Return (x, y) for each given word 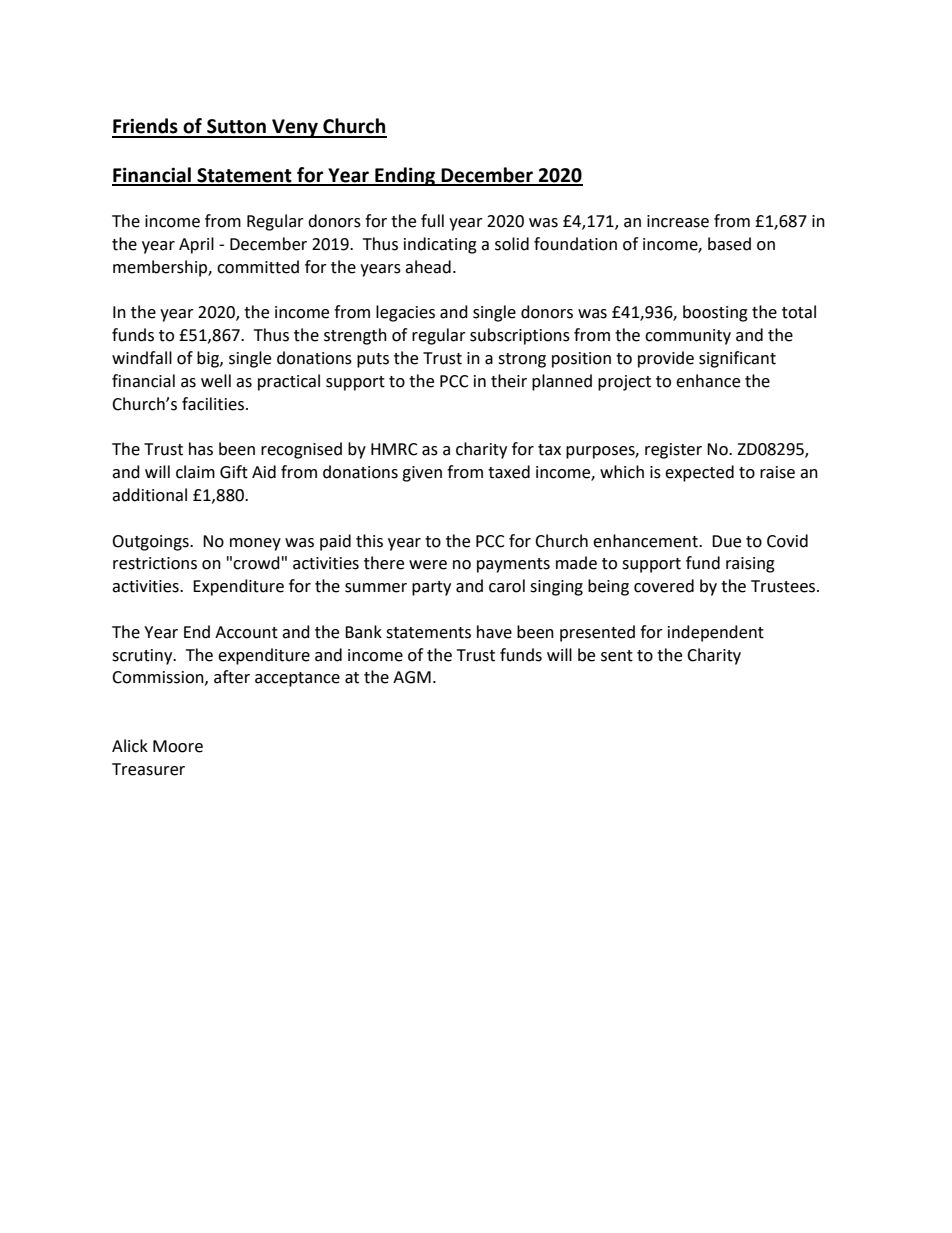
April (196, 245)
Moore (178, 746)
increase (678, 221)
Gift (234, 472)
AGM (412, 677)
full (432, 221)
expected (699, 473)
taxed (509, 472)
